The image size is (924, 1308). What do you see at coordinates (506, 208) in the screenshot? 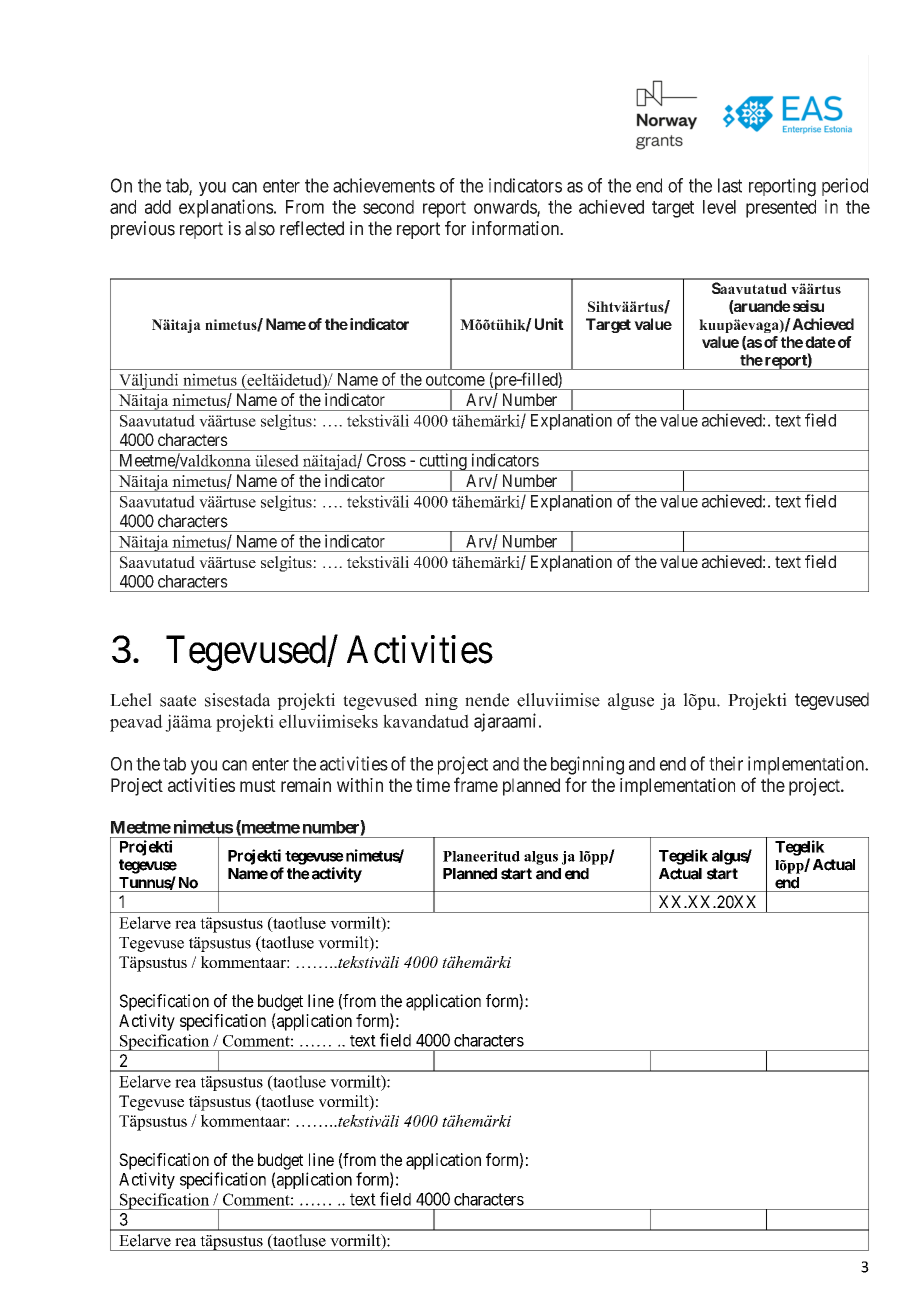
I see `onwards` at bounding box center [506, 208].
